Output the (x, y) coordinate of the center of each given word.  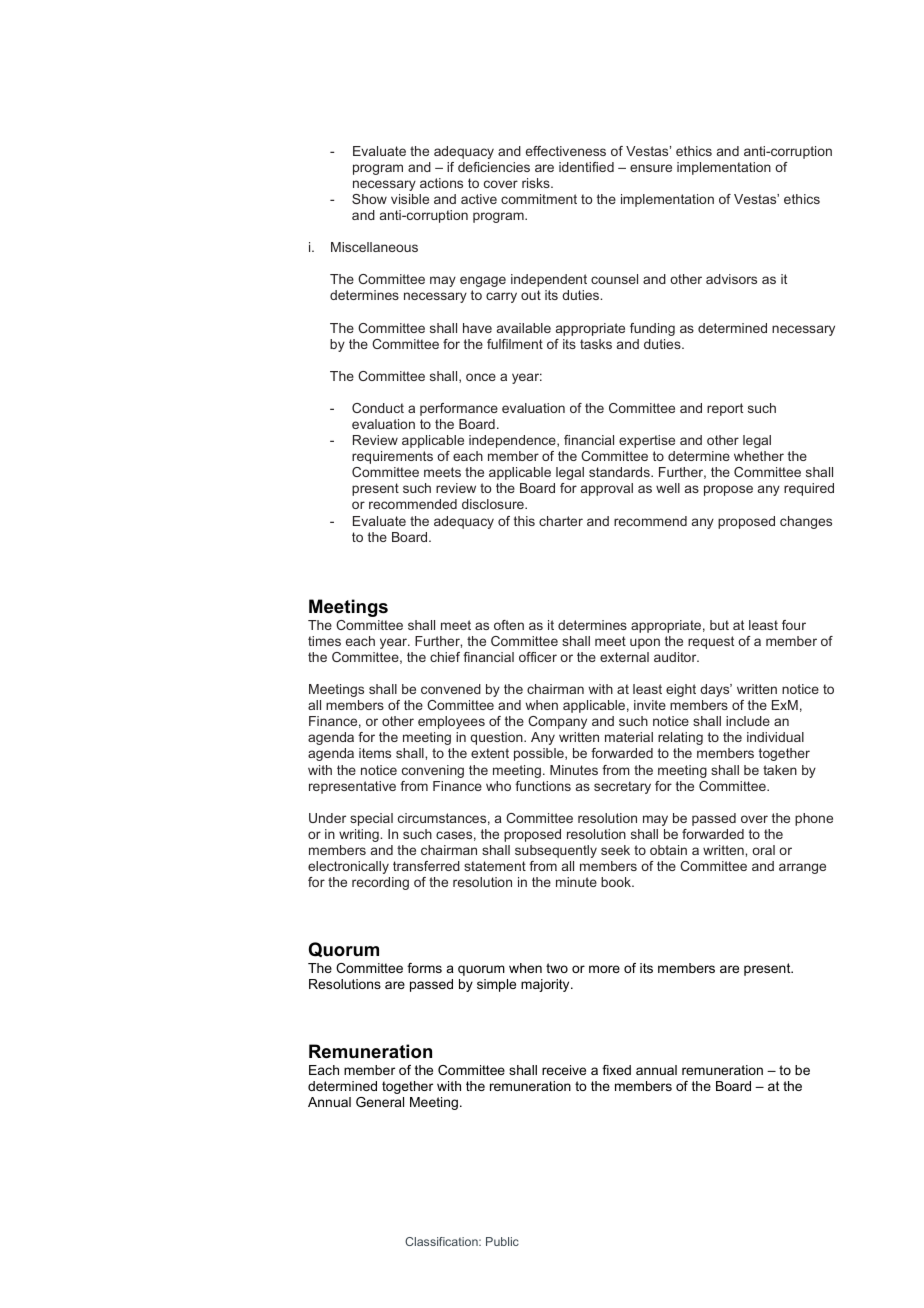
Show (369, 199)
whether (759, 456)
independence (513, 441)
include (748, 721)
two (557, 968)
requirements (392, 457)
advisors (731, 279)
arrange (802, 868)
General (380, 1102)
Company (557, 722)
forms (424, 968)
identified (586, 167)
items (375, 753)
